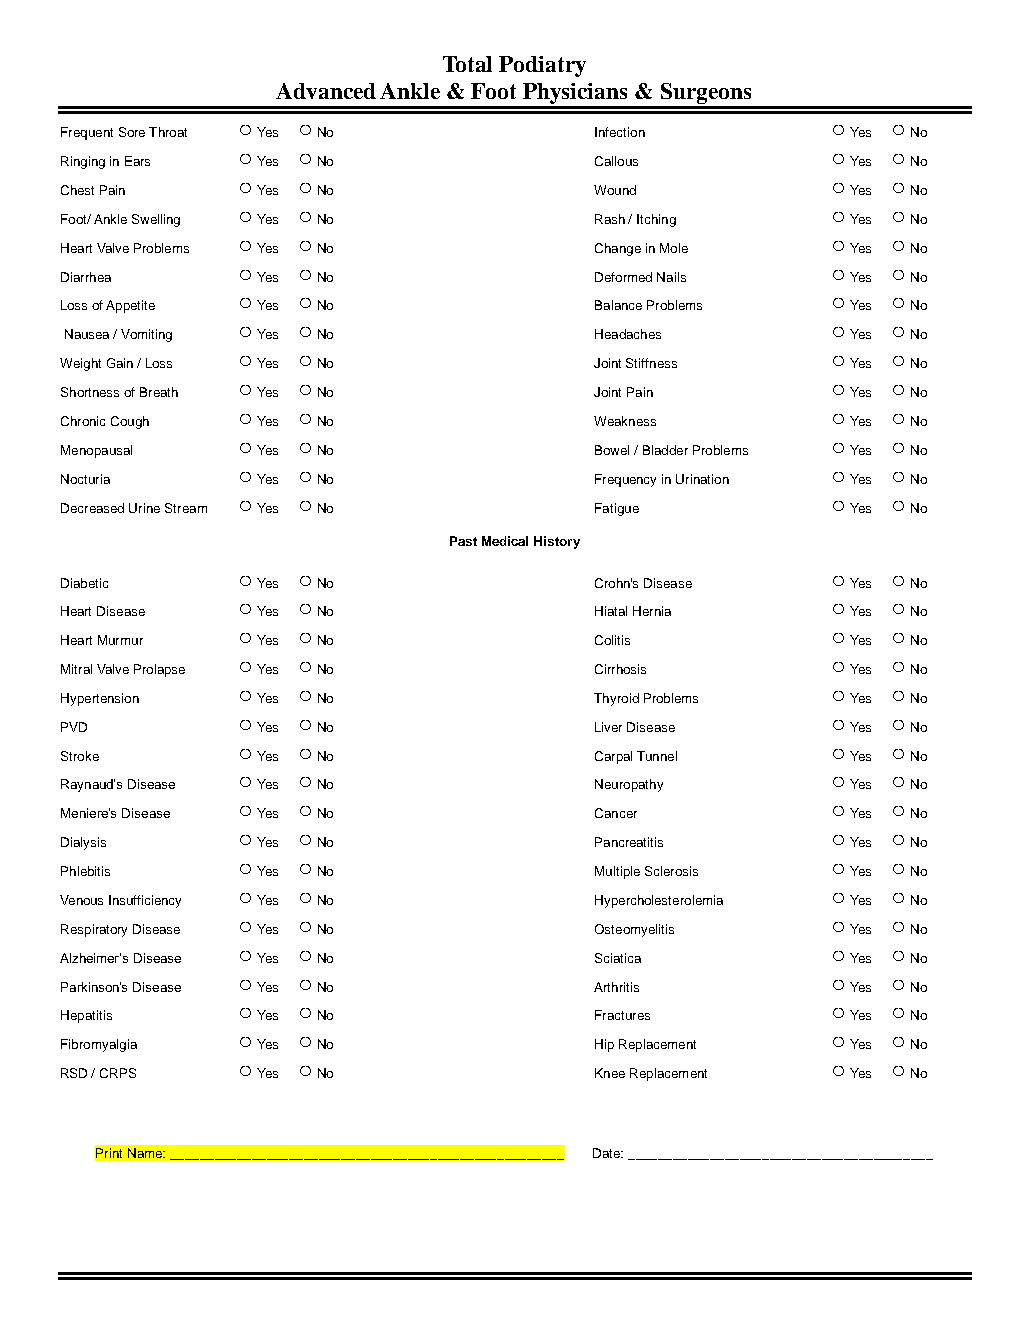 The height and width of the screenshot is (1325, 1024). Describe the element at coordinates (608, 1153) in the screenshot. I see `Date` at that location.
